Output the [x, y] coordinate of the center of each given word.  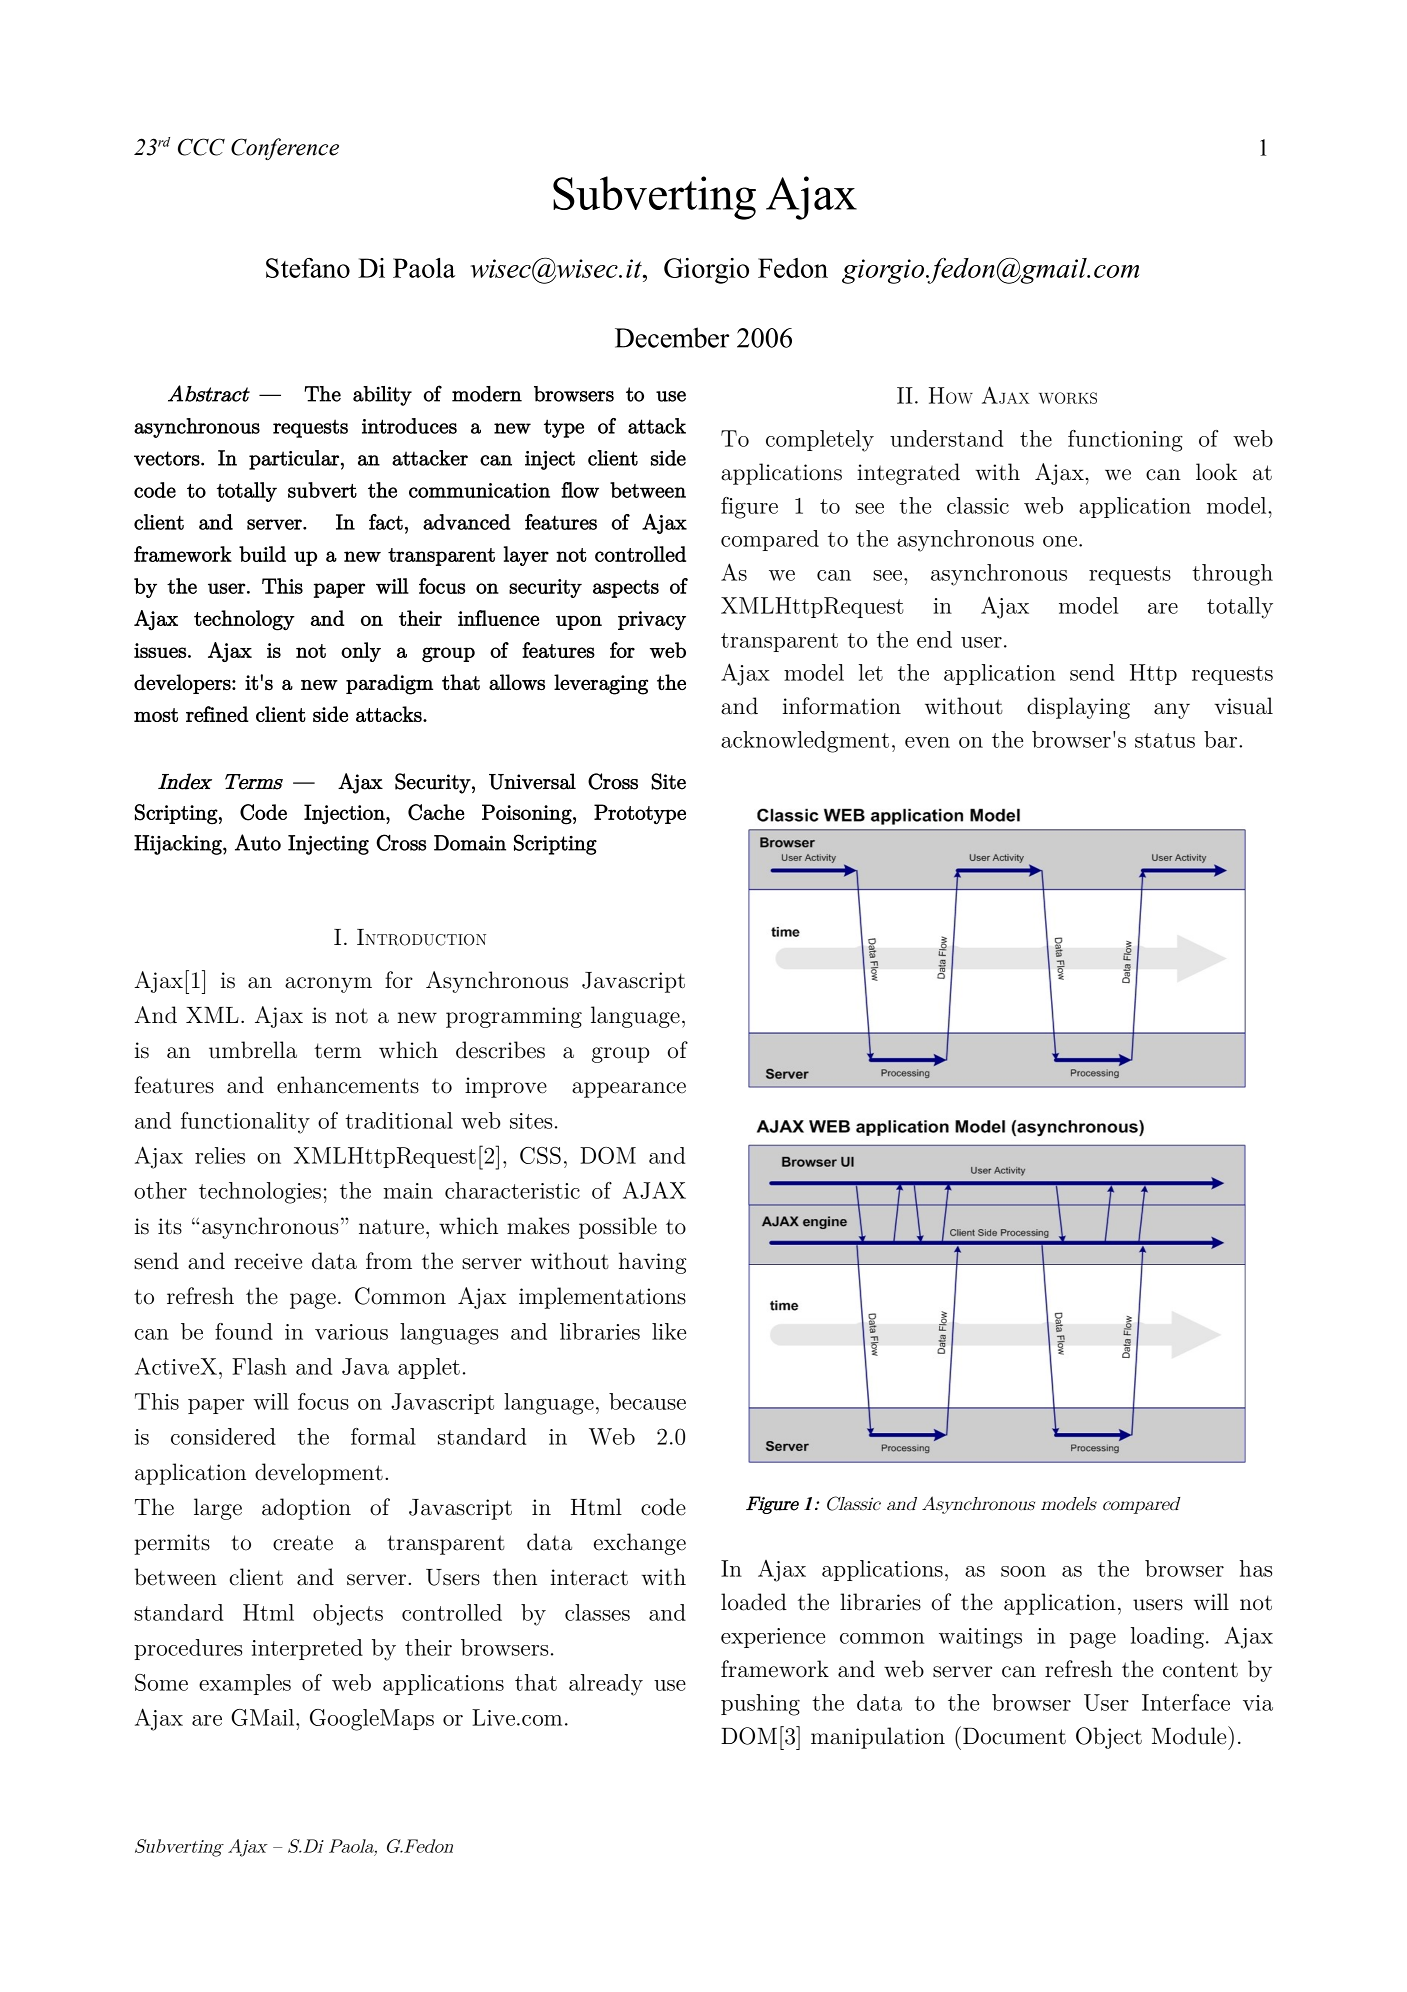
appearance [629, 1090]
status [1165, 740]
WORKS [1068, 398]
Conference [285, 149]
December [672, 337]
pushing [760, 1705]
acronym [328, 985]
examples [245, 1684]
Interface [1186, 1702]
